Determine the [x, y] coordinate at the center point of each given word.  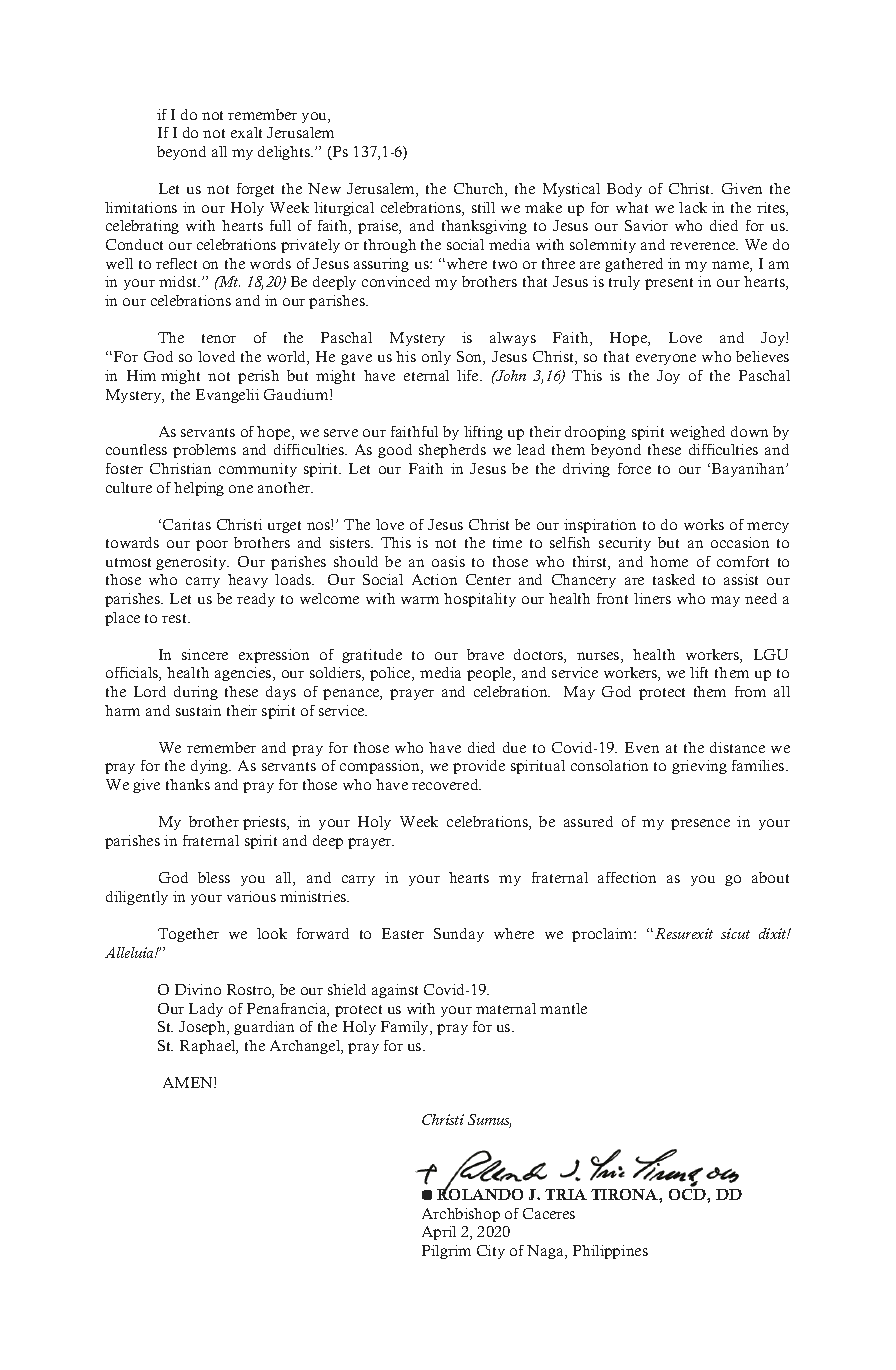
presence [700, 824]
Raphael [209, 1047]
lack [693, 207]
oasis [448, 561]
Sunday [459, 935]
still [483, 207]
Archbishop [461, 1215]
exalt [246, 132]
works [704, 524]
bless [214, 877]
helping [199, 489]
